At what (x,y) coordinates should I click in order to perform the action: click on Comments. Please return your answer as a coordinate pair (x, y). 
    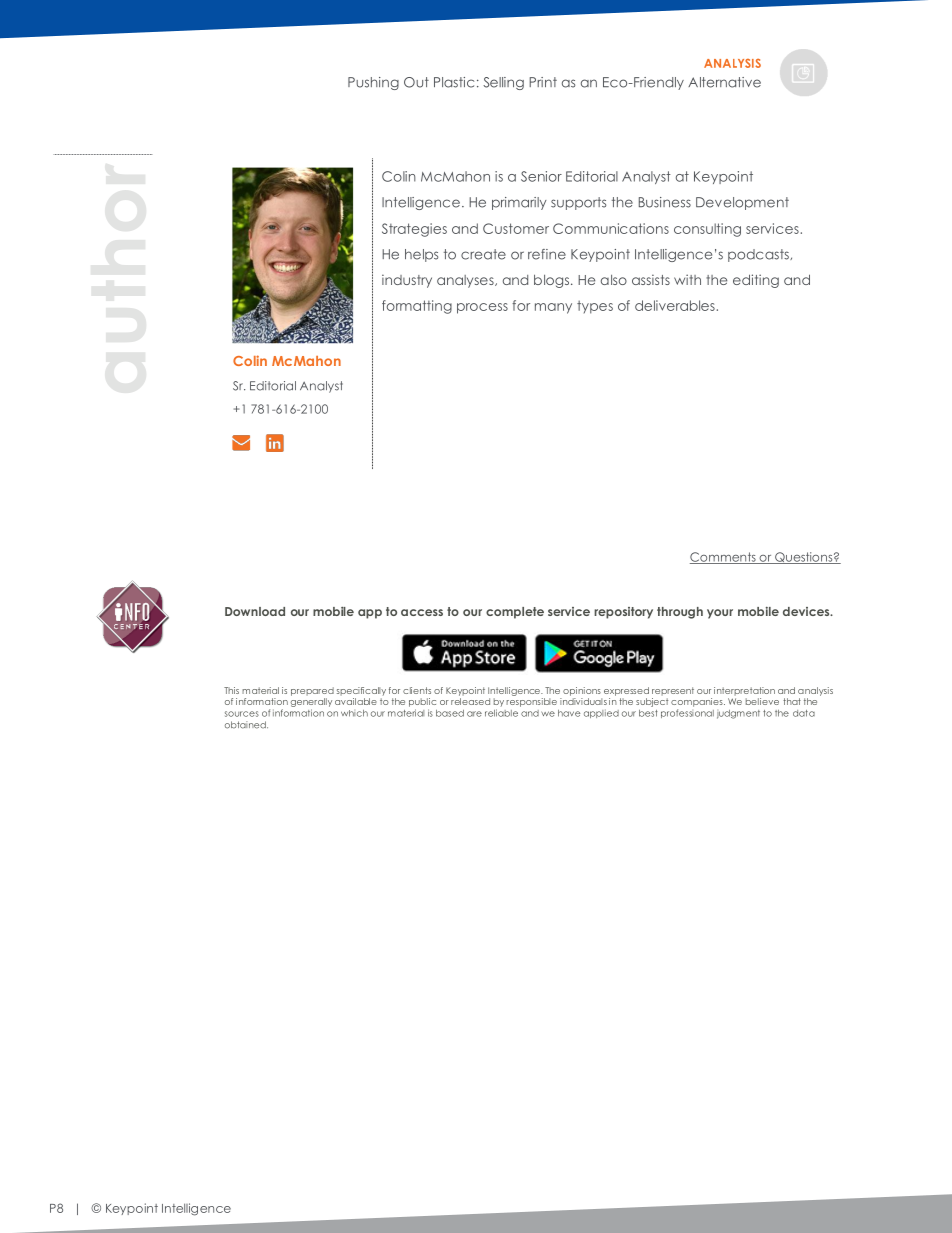
    Looking at the image, I should click on (724, 558).
